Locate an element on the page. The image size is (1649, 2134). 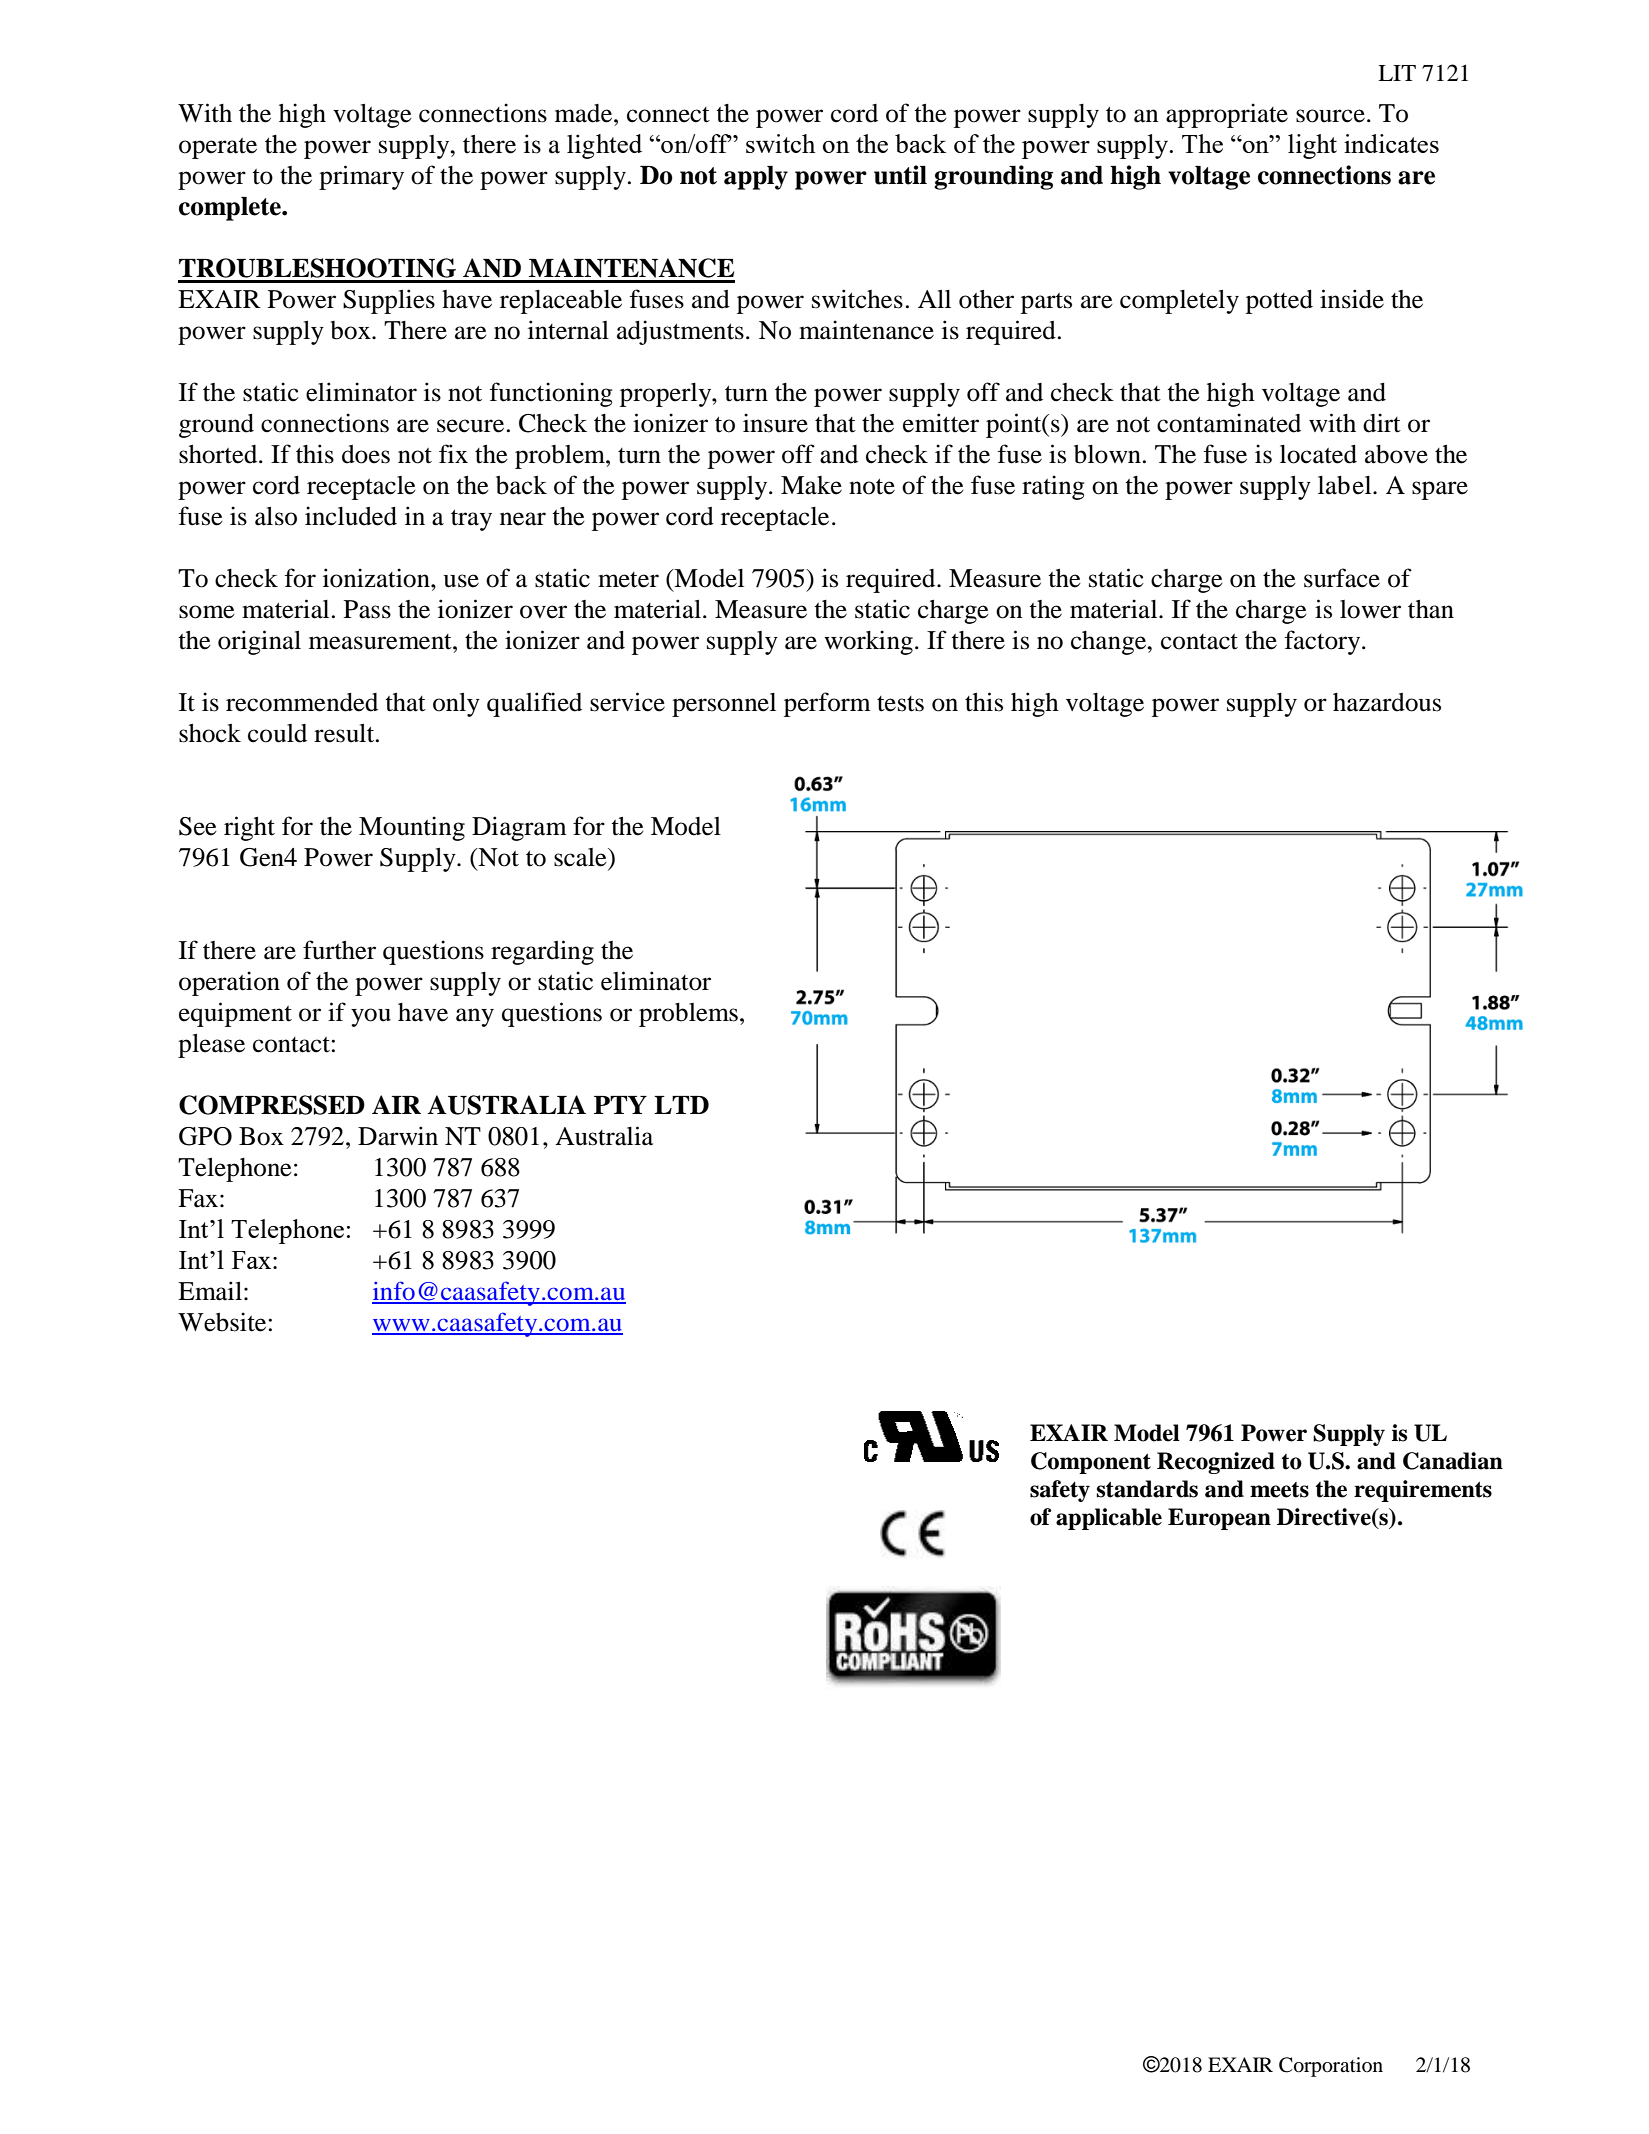
surface is located at coordinates (1342, 578).
